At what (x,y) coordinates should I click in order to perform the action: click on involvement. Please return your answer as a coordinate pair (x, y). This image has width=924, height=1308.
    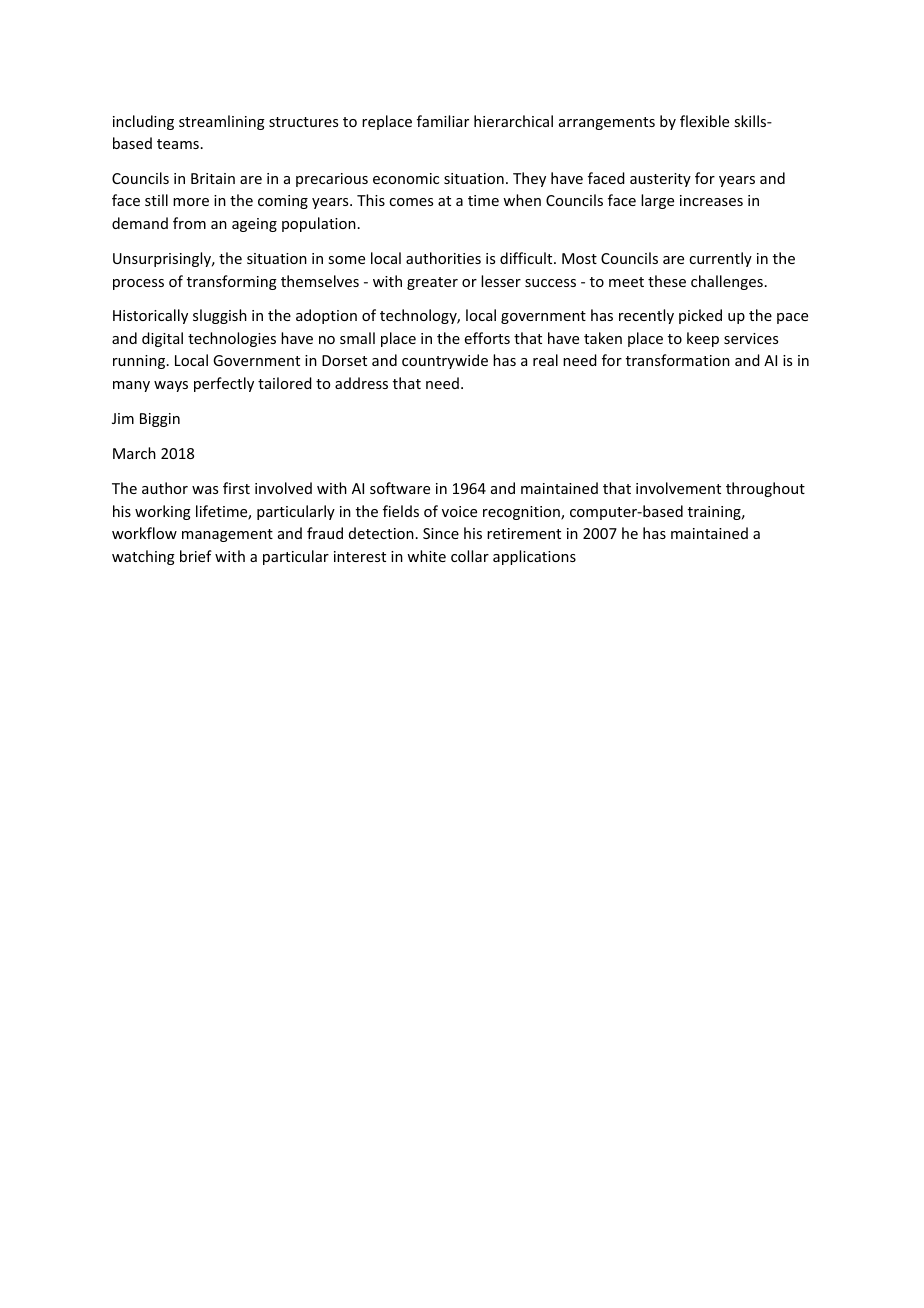
    Looking at the image, I should click on (678, 488).
